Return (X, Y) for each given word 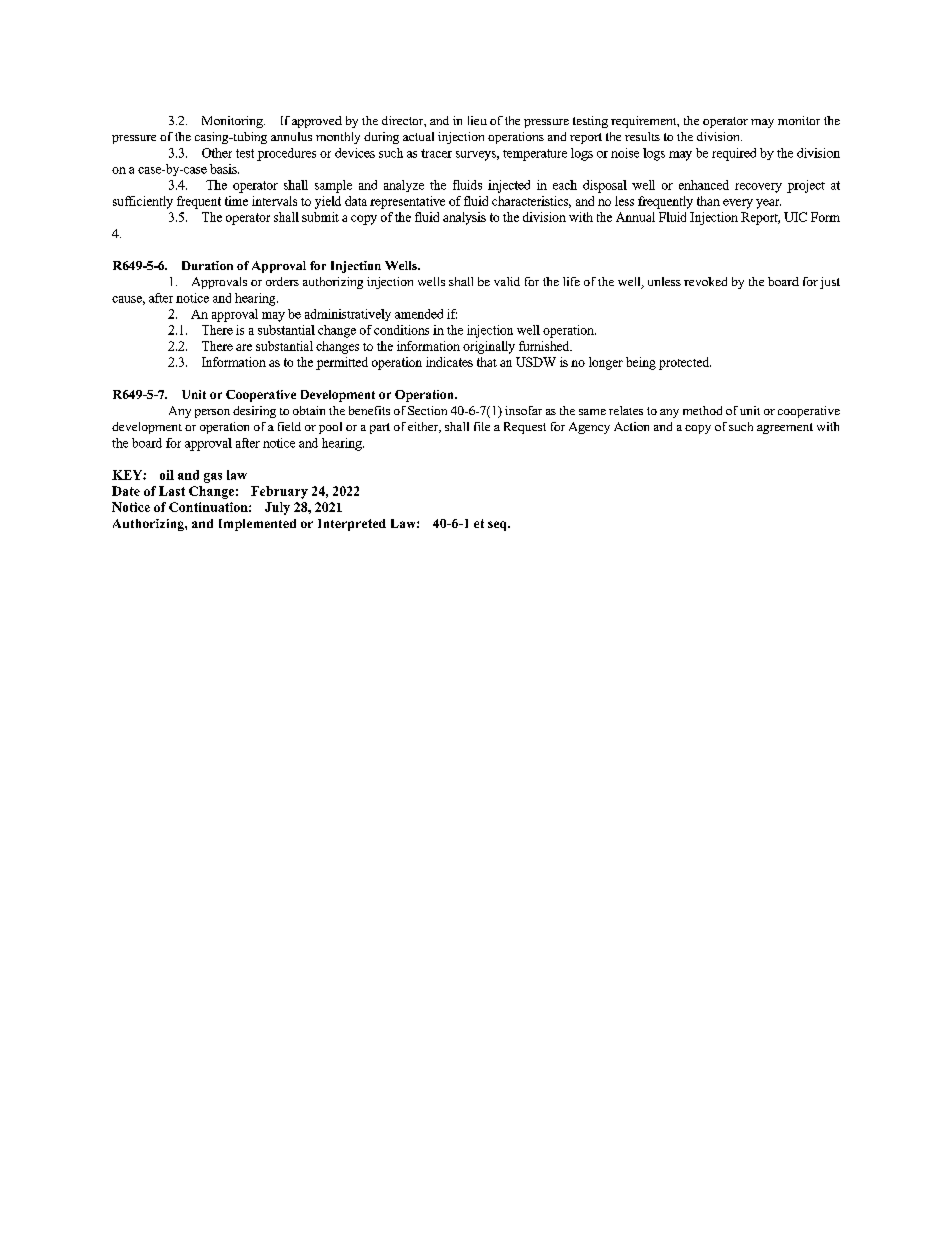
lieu (477, 120)
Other (217, 153)
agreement (785, 428)
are (244, 347)
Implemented (257, 525)
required (734, 154)
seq (498, 526)
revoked (705, 281)
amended (419, 314)
